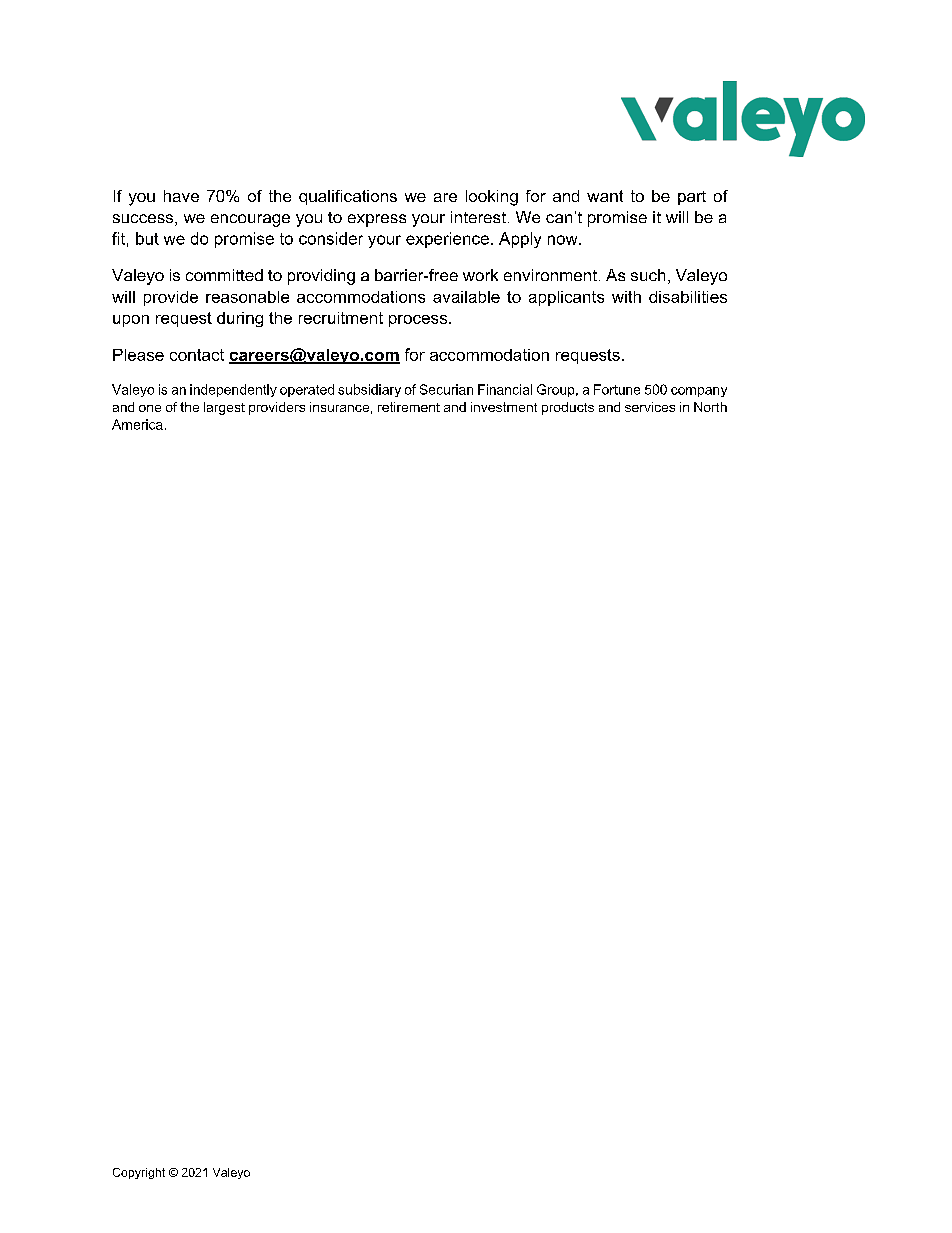 This screenshot has height=1233, width=952. What do you see at coordinates (447, 240) in the screenshot?
I see `experience` at bounding box center [447, 240].
